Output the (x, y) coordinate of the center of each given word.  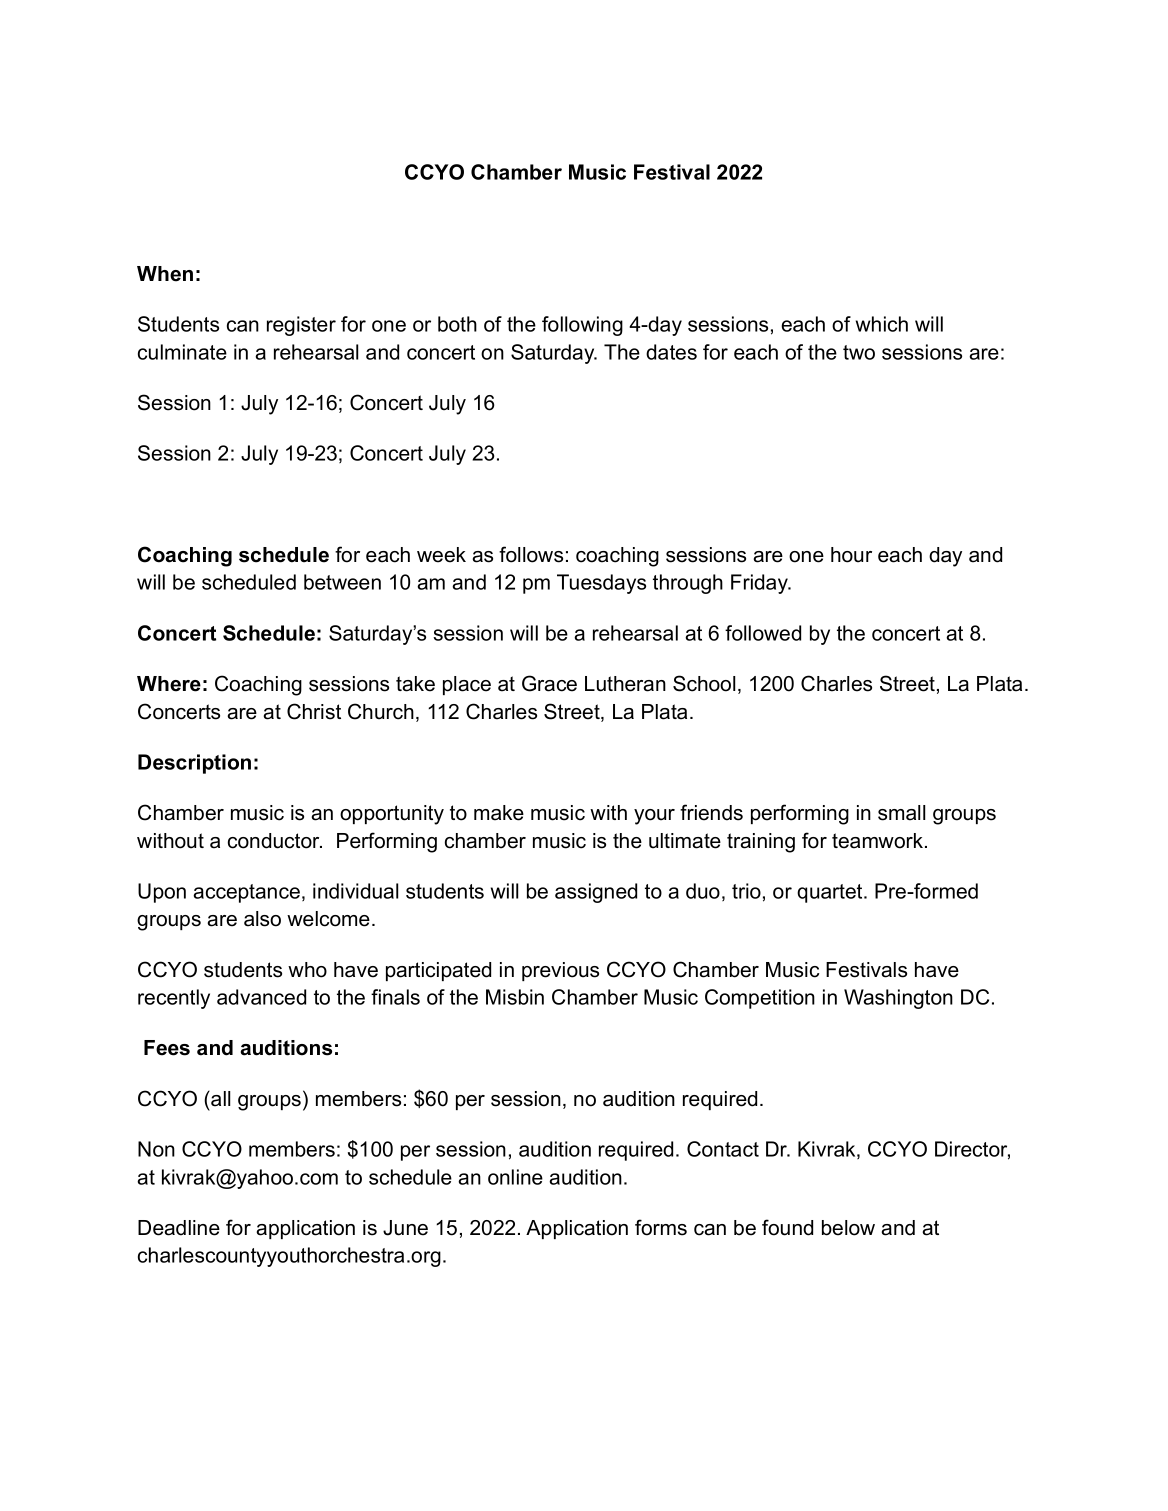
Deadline (179, 1228)
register (301, 326)
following (582, 326)
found (787, 1227)
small (901, 813)
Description (194, 764)
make (499, 813)
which (882, 324)
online (515, 1177)
